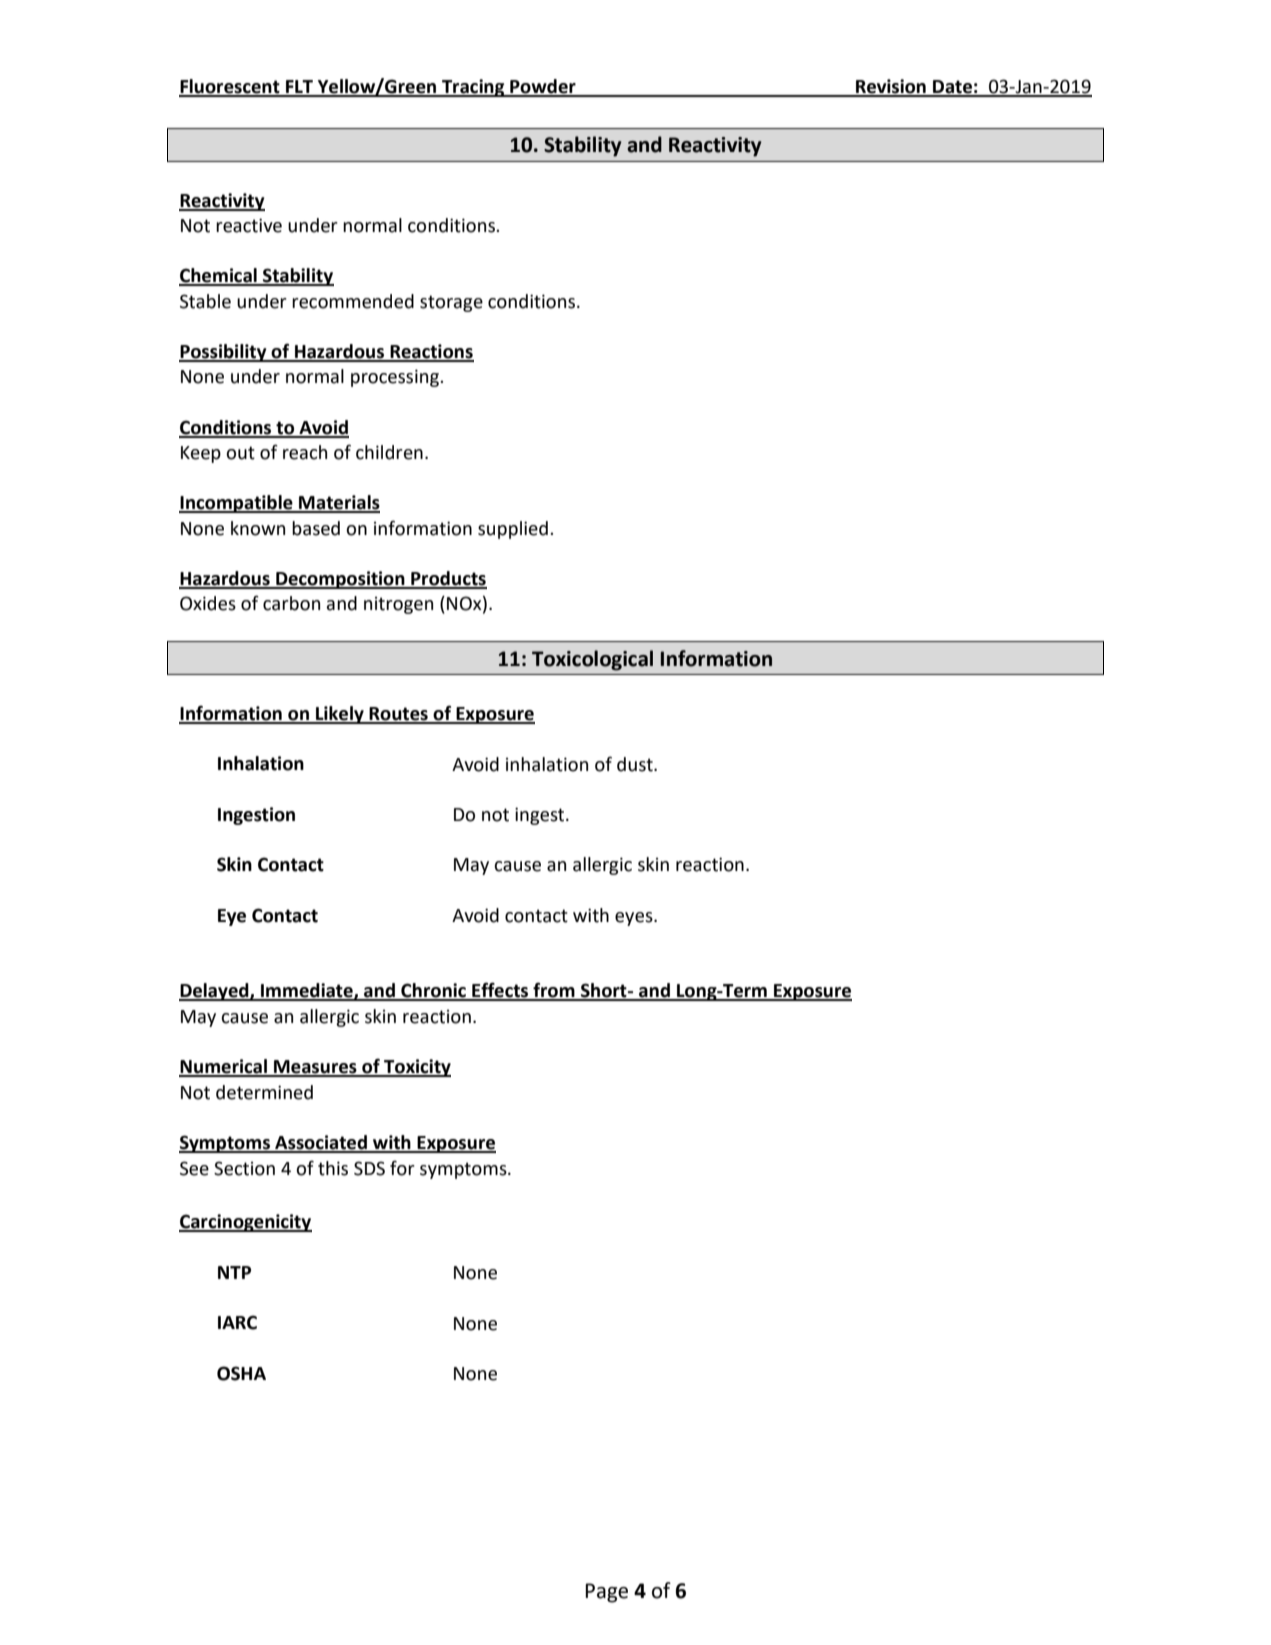 The width and height of the image is (1271, 1645). Describe the element at coordinates (513, 530) in the image. I see `supplied` at that location.
